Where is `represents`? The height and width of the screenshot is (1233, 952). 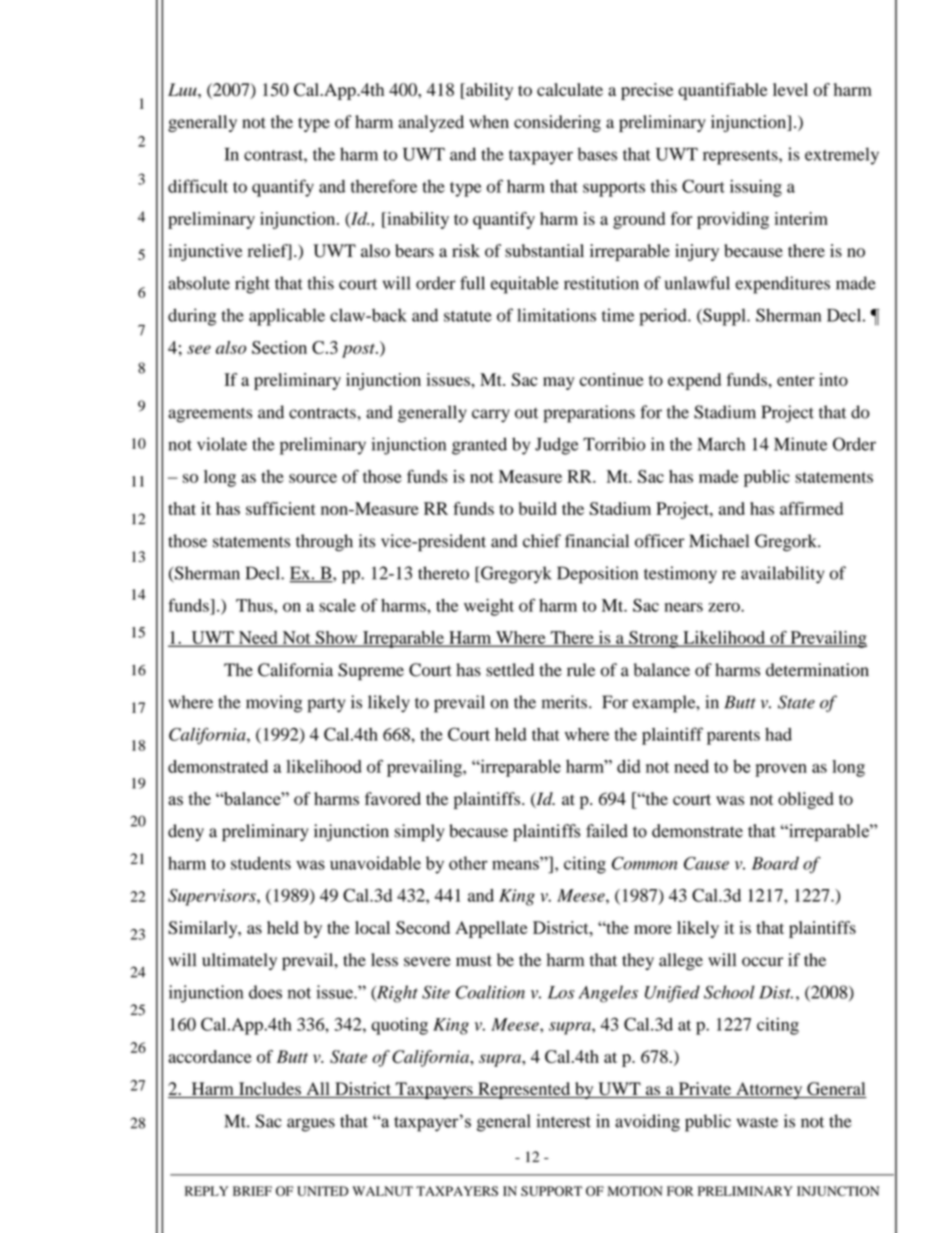
represents is located at coordinates (741, 157).
